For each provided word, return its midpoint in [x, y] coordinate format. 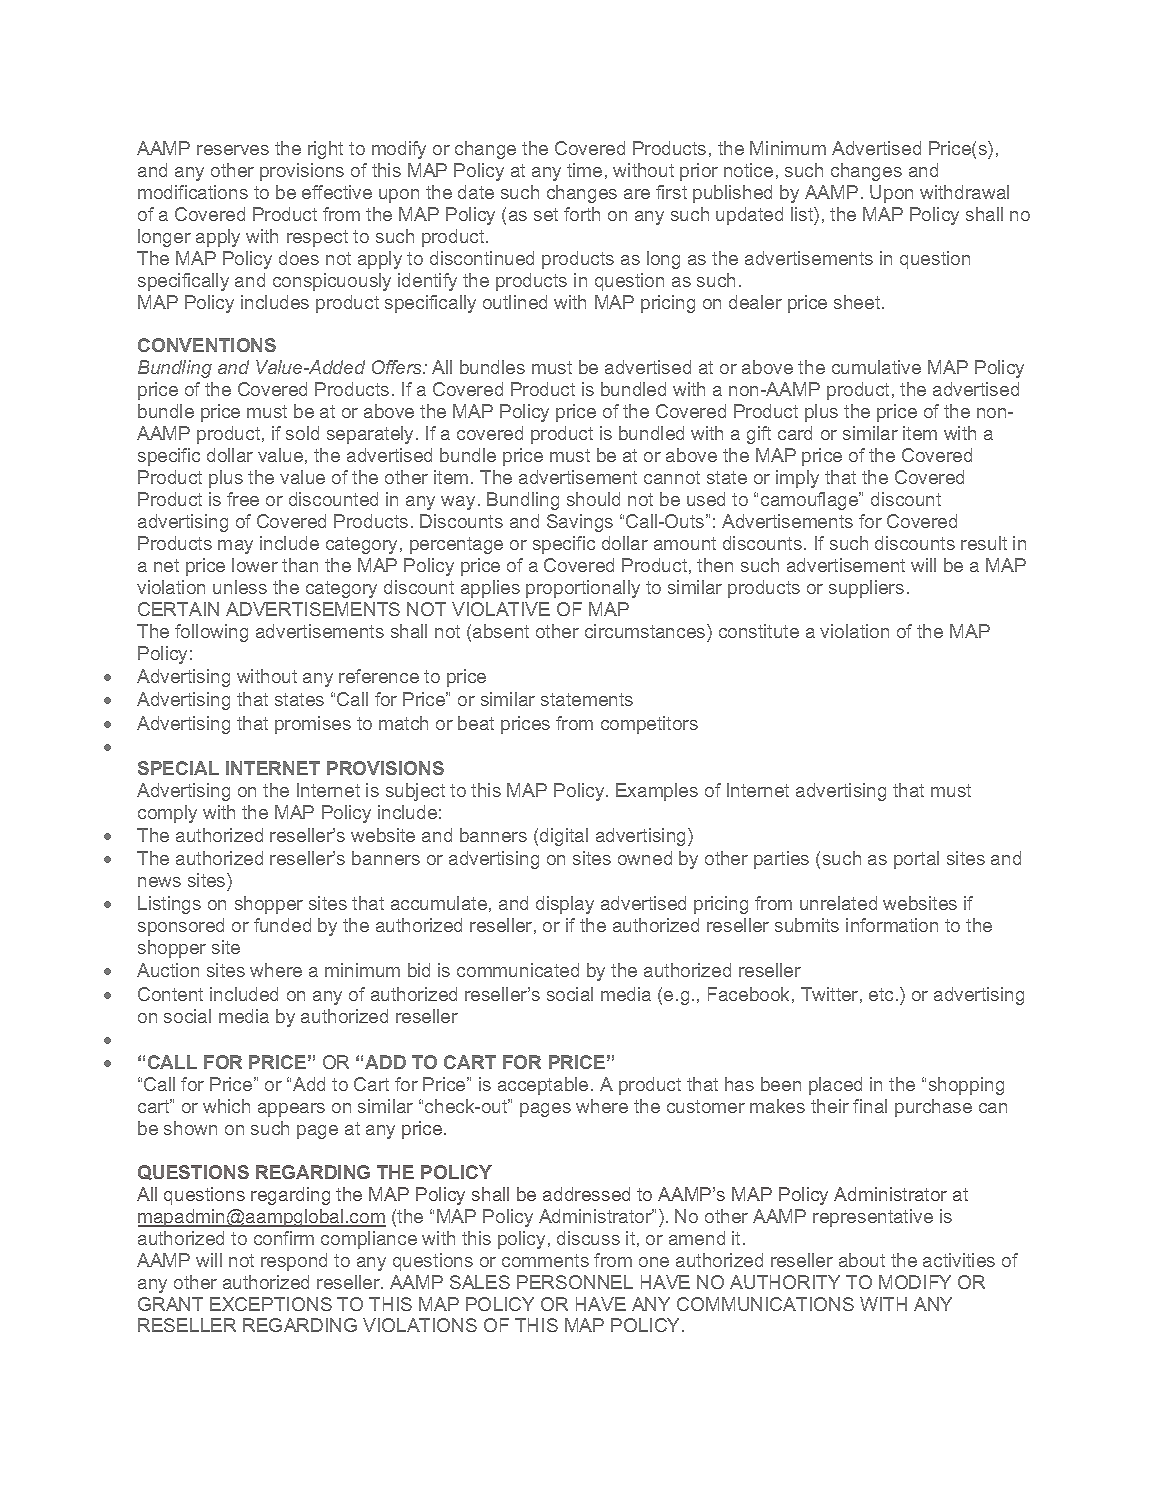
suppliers [866, 589]
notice [748, 170]
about [862, 1260]
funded [282, 925]
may [235, 547]
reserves [233, 150]
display [565, 905]
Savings [580, 523]
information [892, 925]
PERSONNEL [575, 1282]
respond [294, 1262]
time [584, 170]
